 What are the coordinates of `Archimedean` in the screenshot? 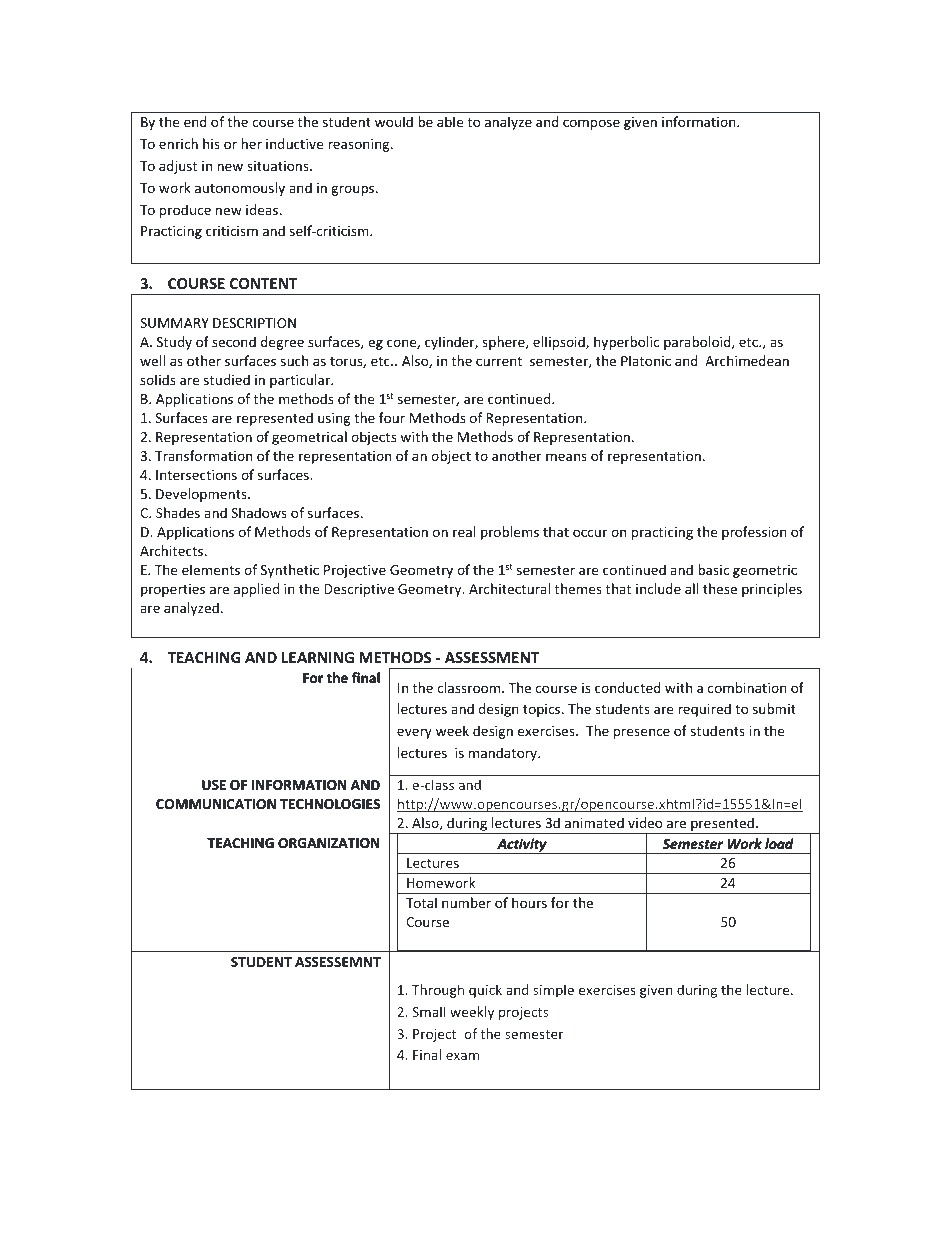 It's located at (747, 360).
